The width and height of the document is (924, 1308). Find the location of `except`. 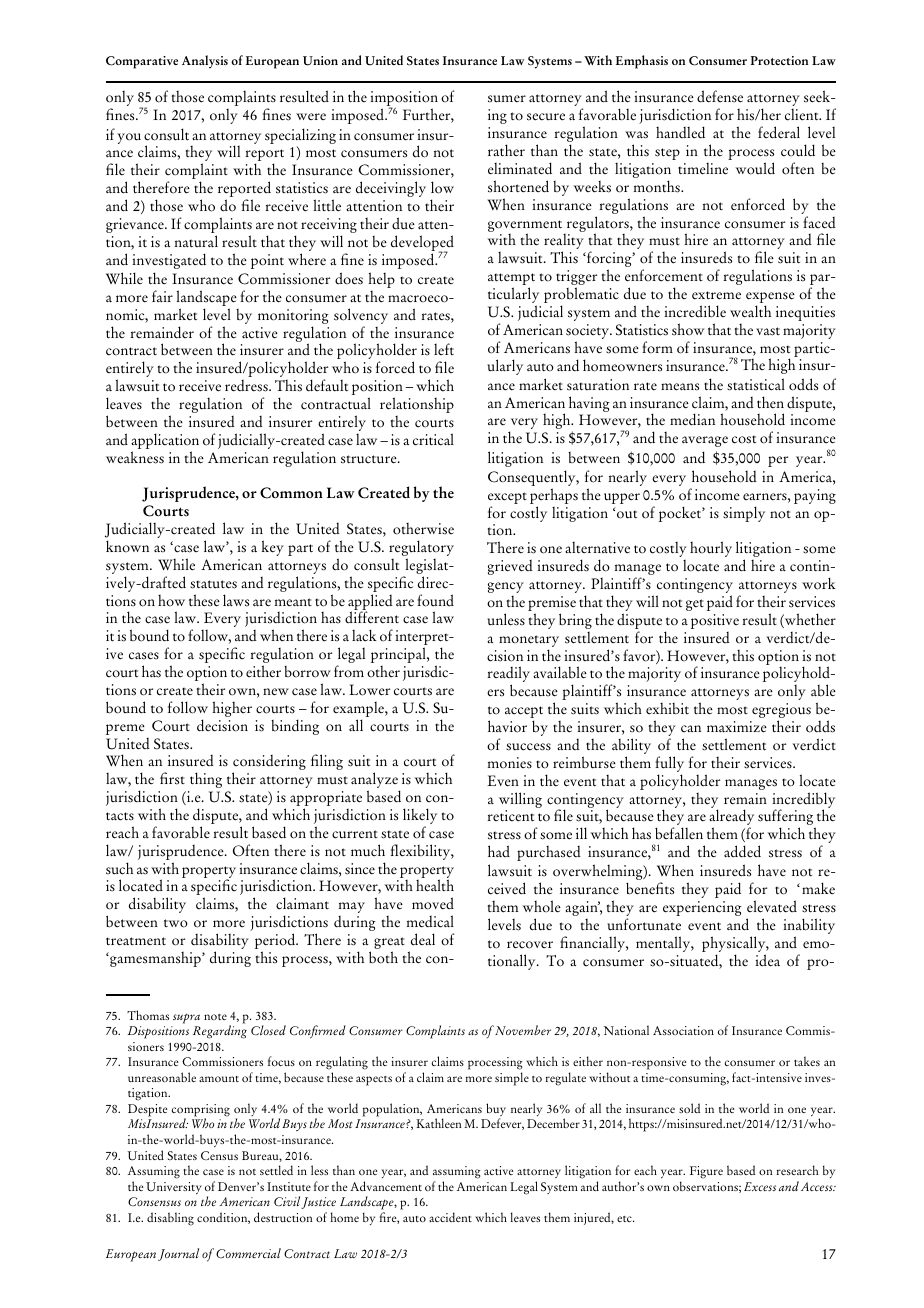

except is located at coordinates (507, 499).
